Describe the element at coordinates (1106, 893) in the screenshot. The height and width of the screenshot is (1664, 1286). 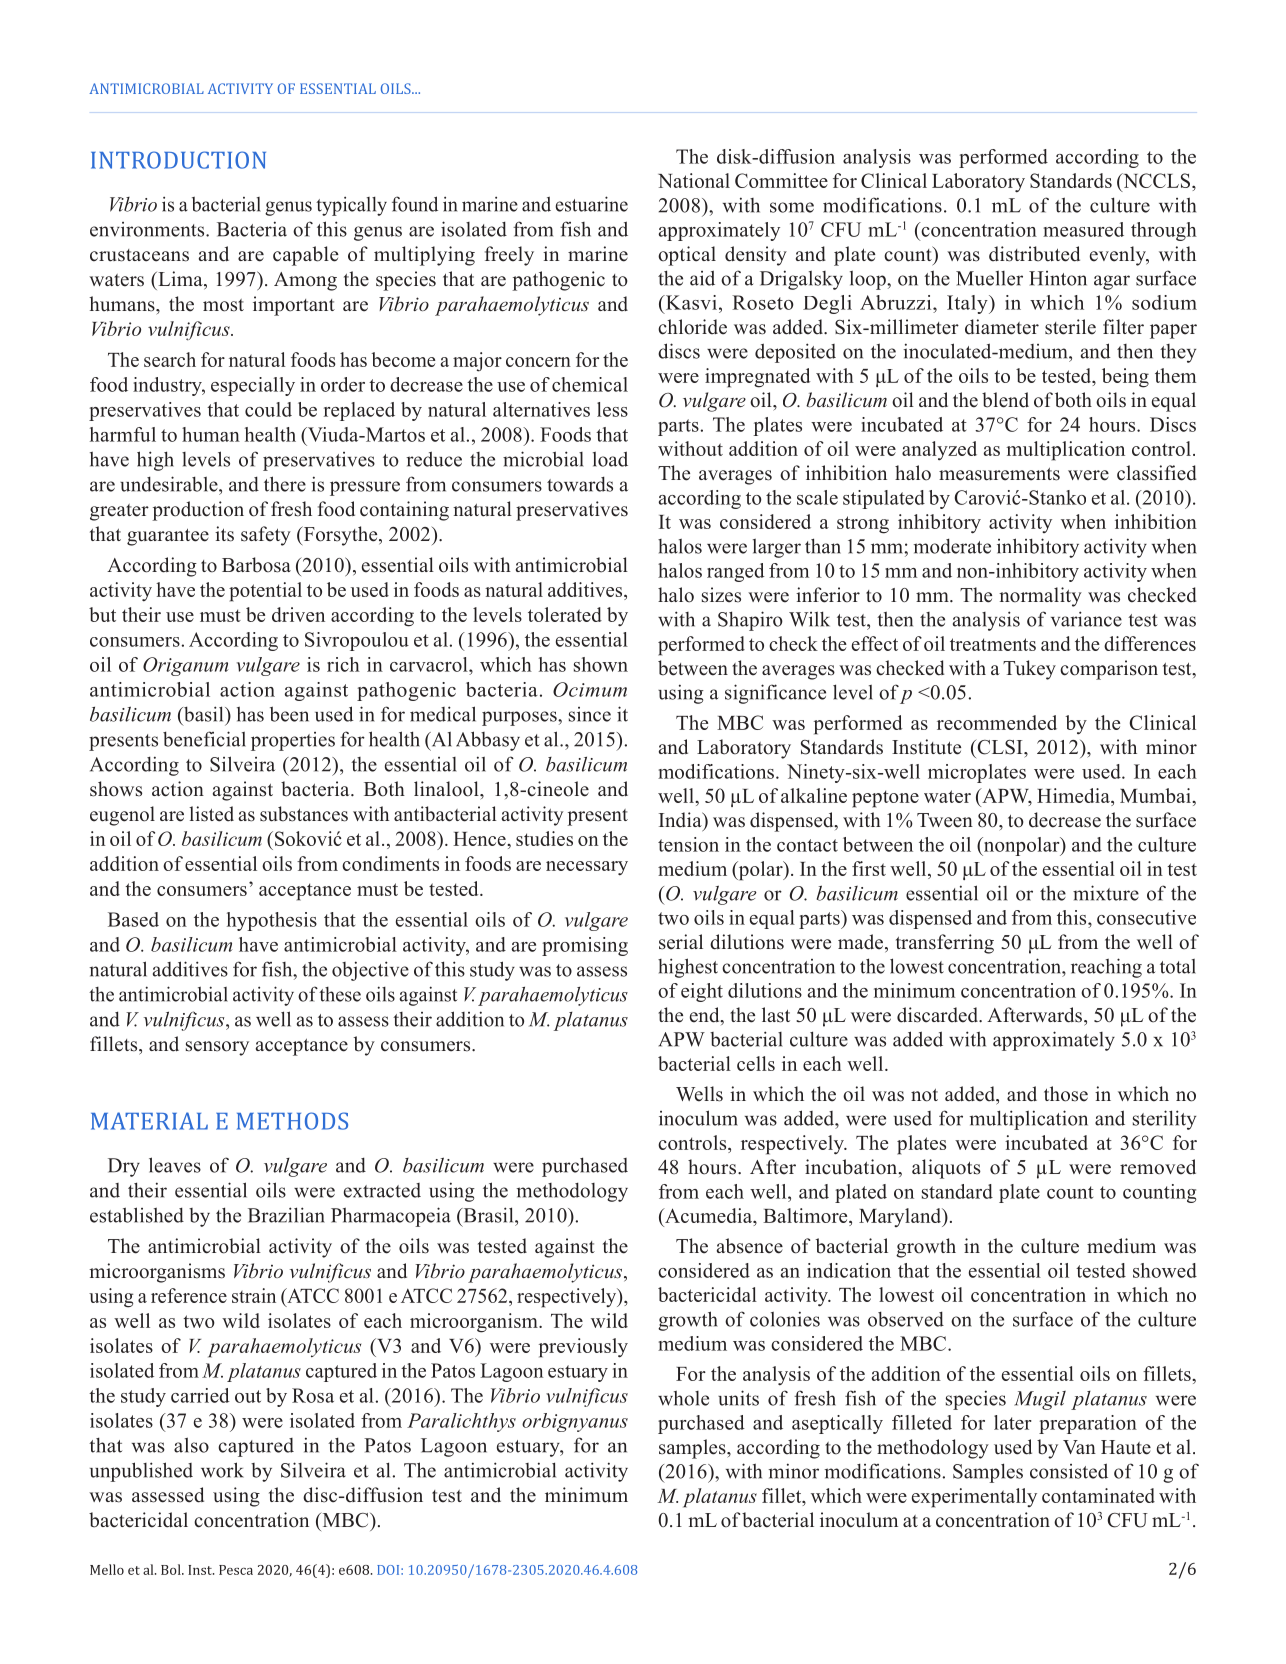
I see `mixture` at that location.
